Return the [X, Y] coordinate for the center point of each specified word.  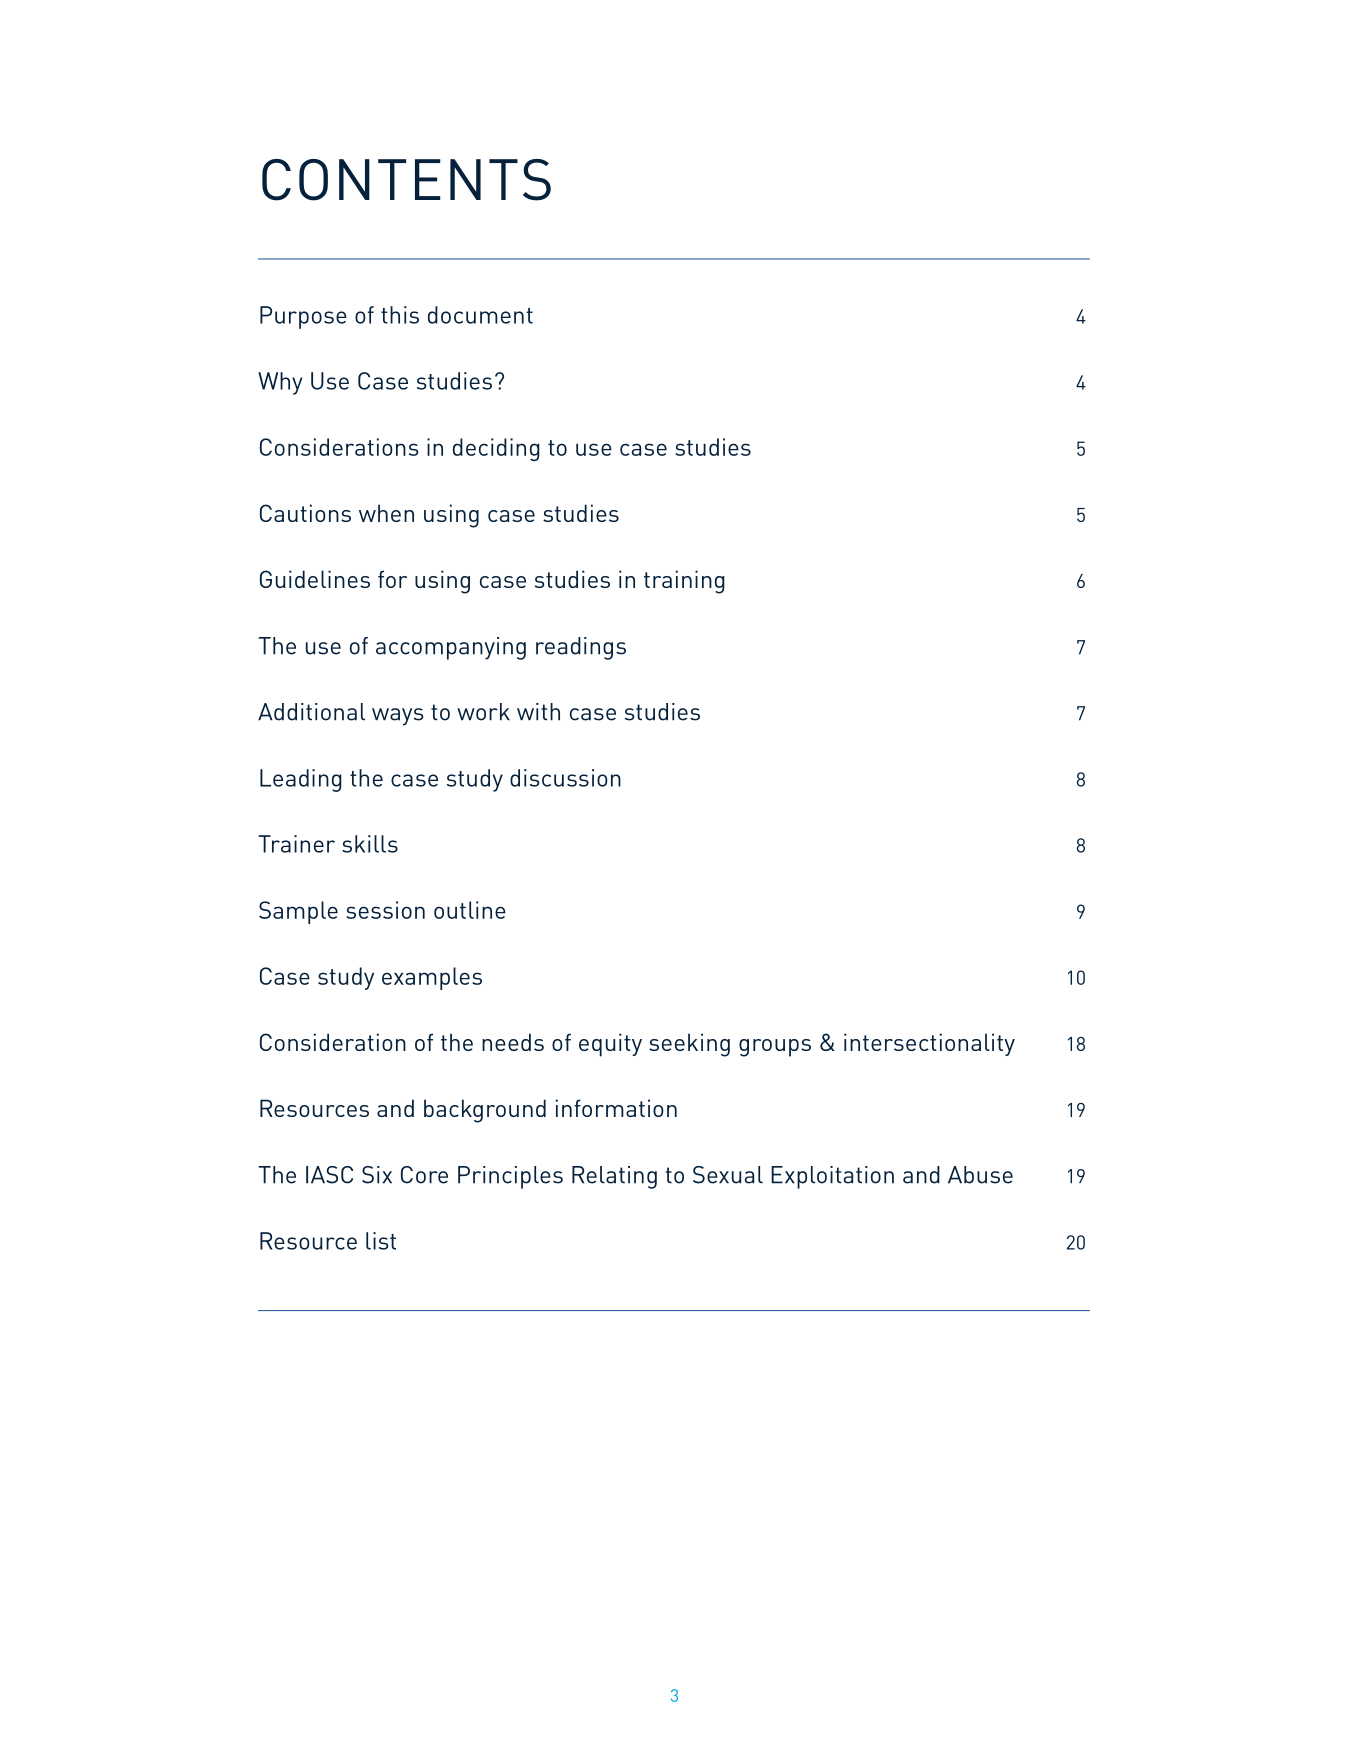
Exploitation [832, 1177]
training [684, 582]
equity [610, 1045]
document [480, 315]
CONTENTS [406, 180]
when [386, 513]
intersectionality [929, 1044]
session [385, 910]
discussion [565, 778]
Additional [311, 712]
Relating [614, 1177]
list [381, 1241]
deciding [496, 449]
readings [581, 648]
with [538, 712]
